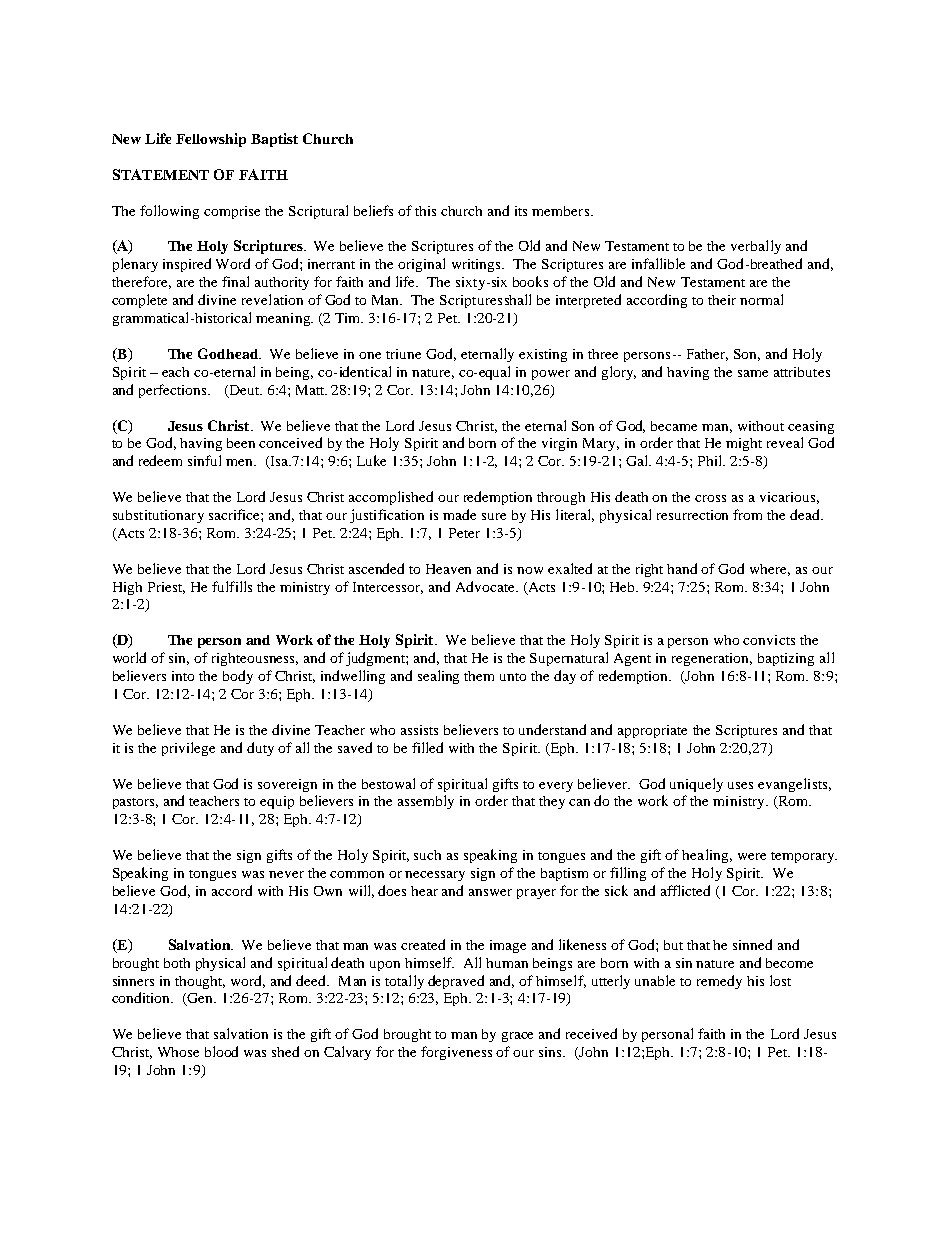 The image size is (952, 1233). I want to click on might, so click(744, 444).
